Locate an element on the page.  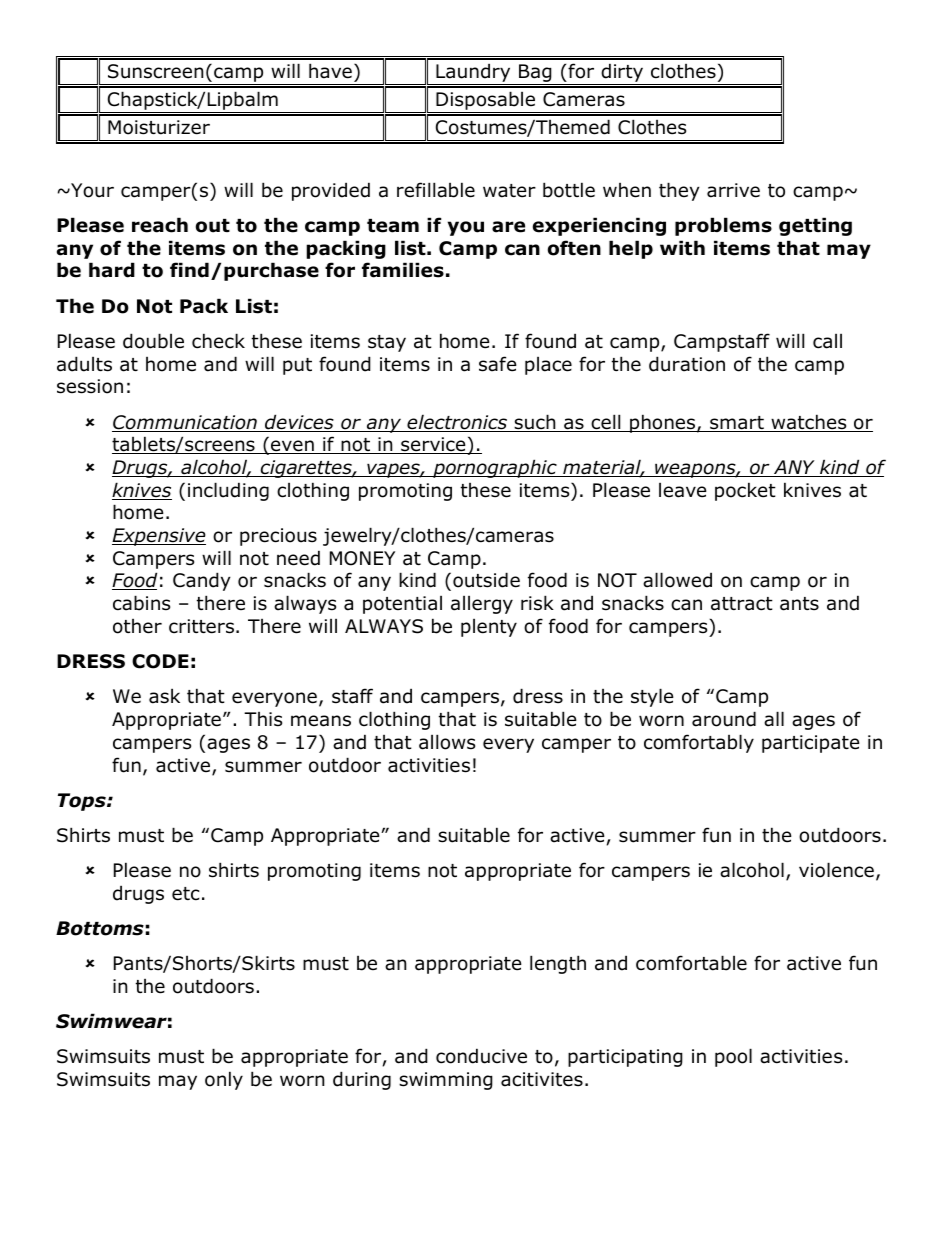
Disposable is located at coordinates (485, 102).
